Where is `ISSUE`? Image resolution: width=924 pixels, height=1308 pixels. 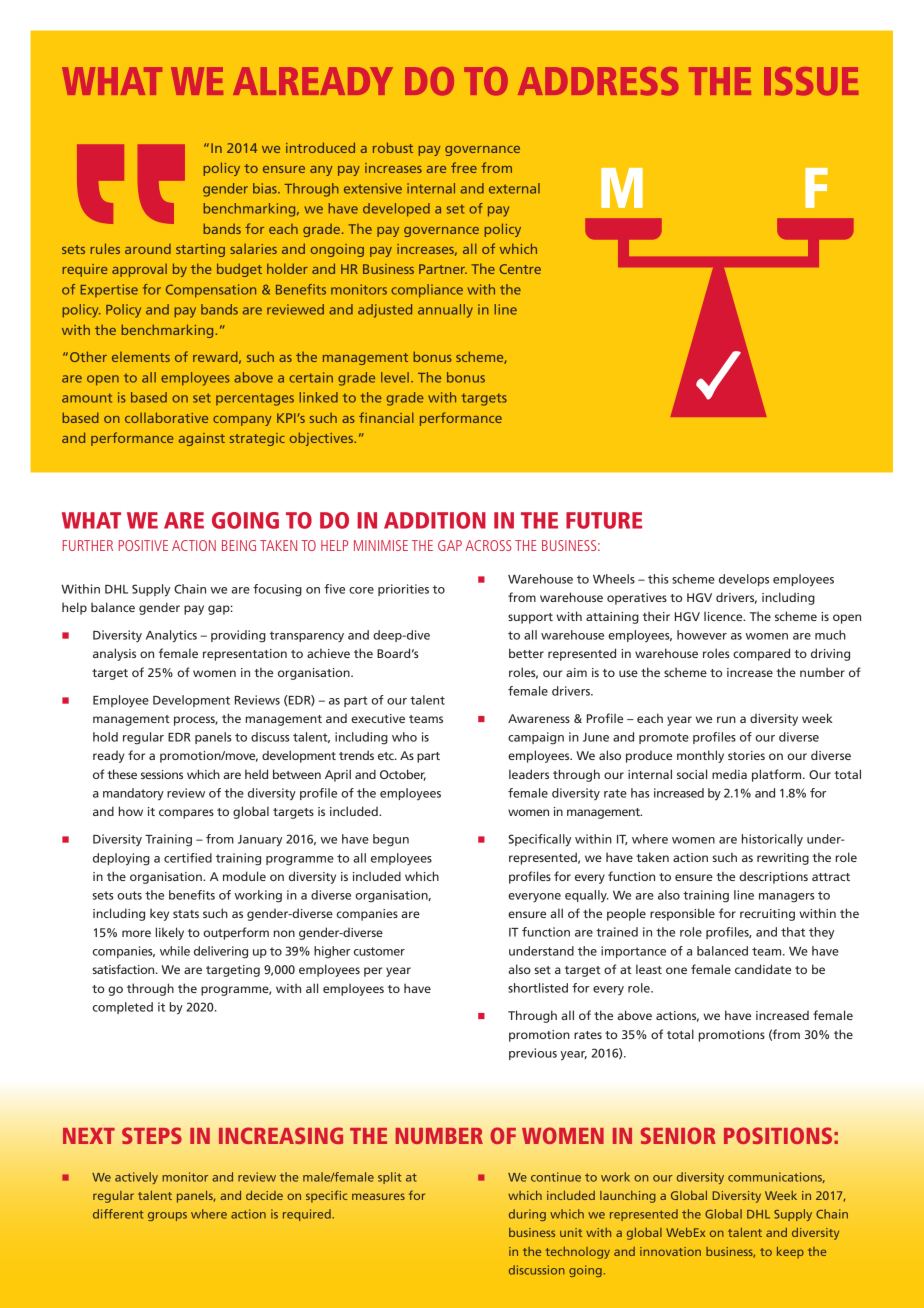
ISSUE is located at coordinates (811, 81).
